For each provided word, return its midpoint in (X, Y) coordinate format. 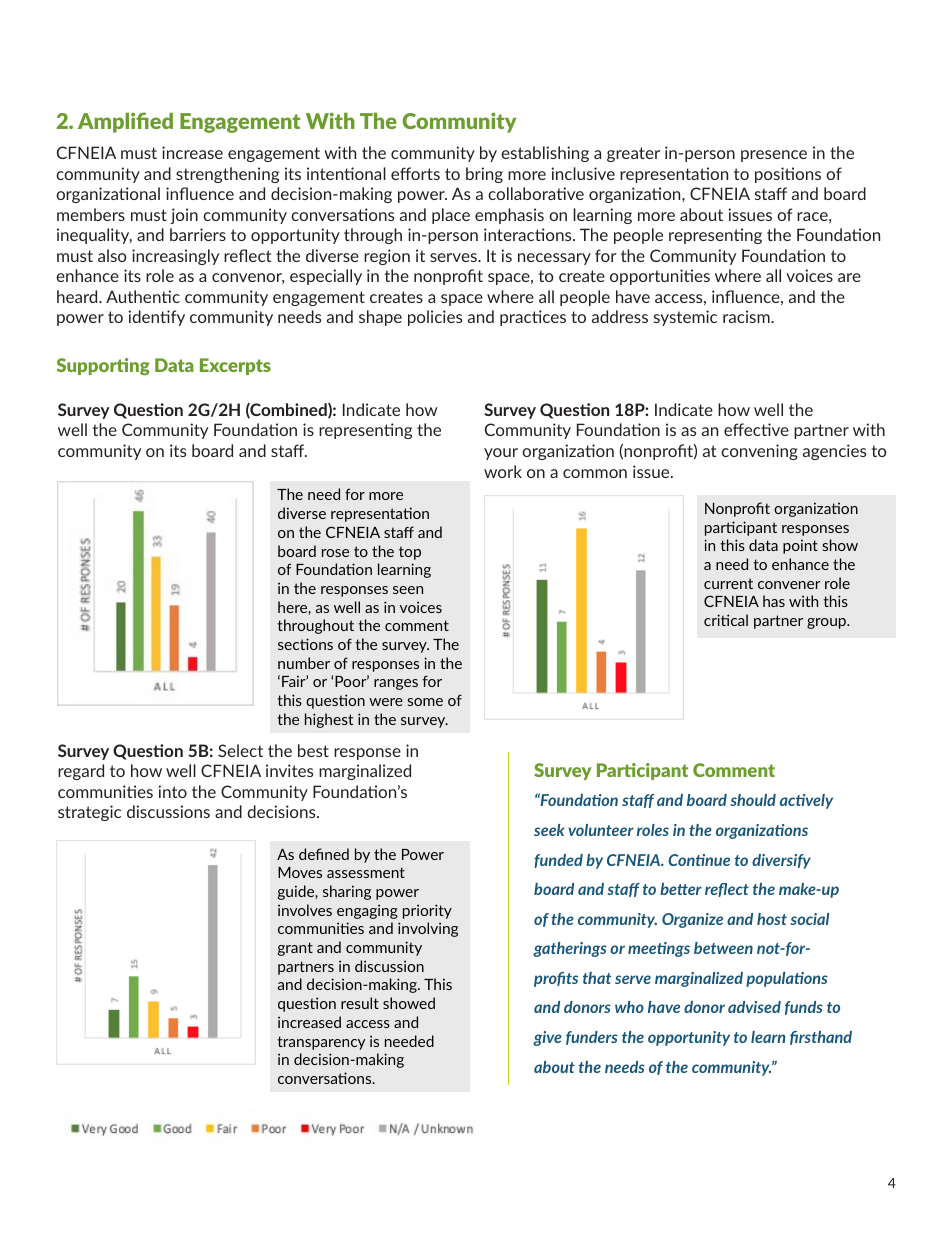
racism (747, 316)
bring (484, 175)
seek (549, 830)
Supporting (103, 366)
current (728, 583)
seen (408, 590)
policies (435, 318)
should (753, 800)
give (547, 1038)
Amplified (125, 122)
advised (754, 1007)
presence (774, 156)
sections (305, 644)
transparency (321, 1043)
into (172, 791)
